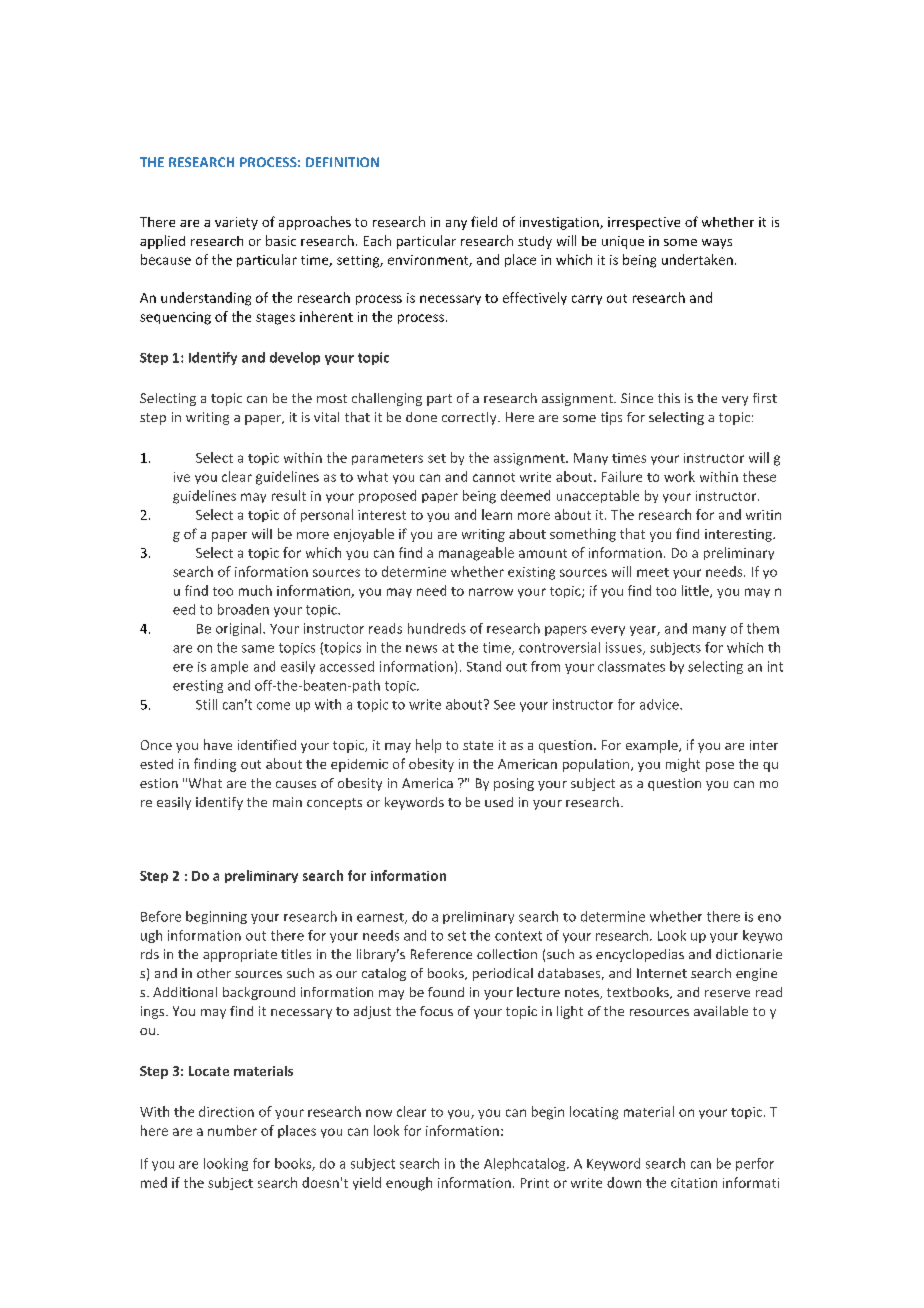  Describe the element at coordinates (258, 649) in the page. I see `same` at that location.
